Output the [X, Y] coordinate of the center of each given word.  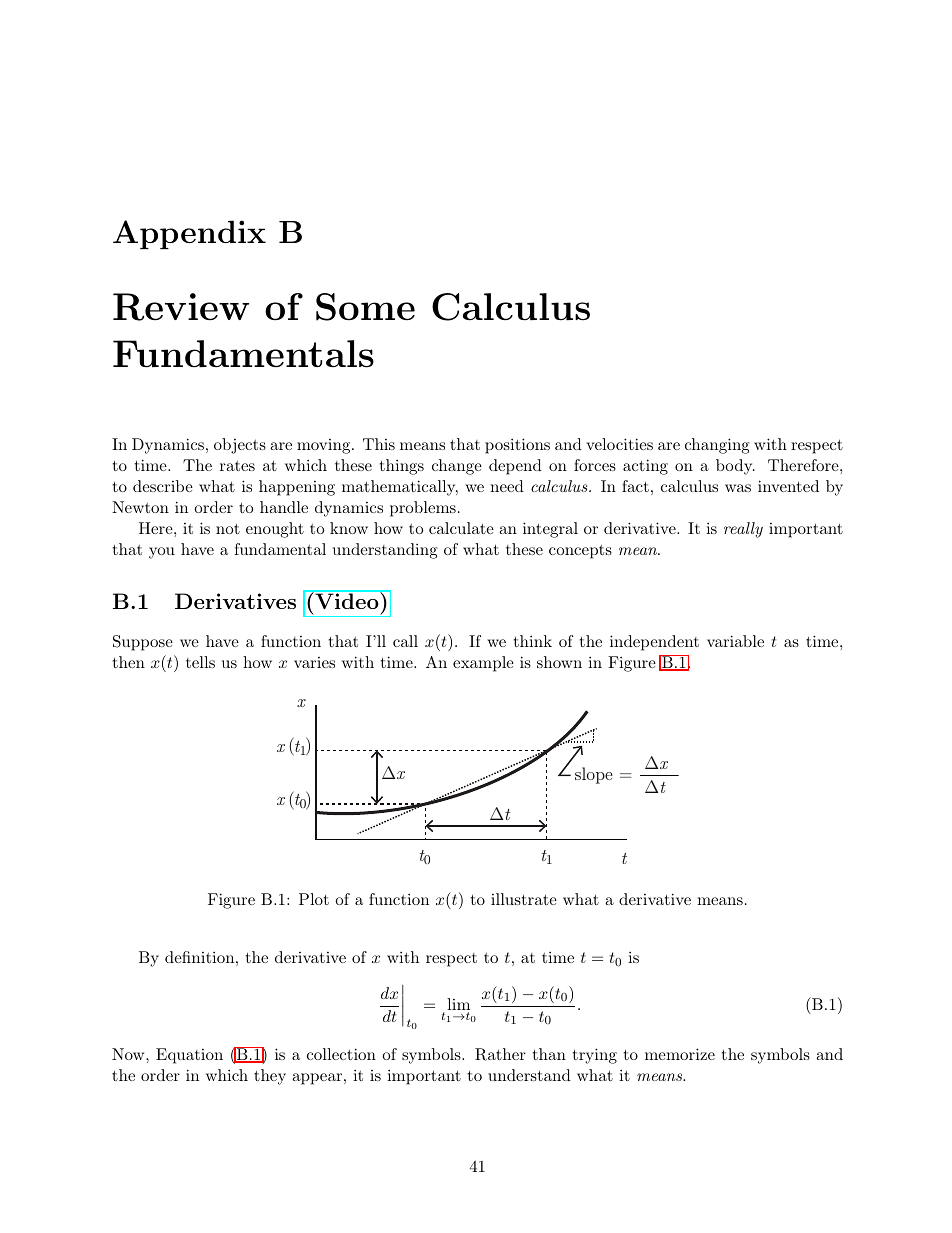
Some [365, 307]
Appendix [189, 235]
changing [717, 446]
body [735, 467]
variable [735, 641]
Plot [314, 899]
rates [237, 466]
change [457, 467]
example [483, 664]
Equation [189, 1056]
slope [594, 775]
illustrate [524, 899]
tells [200, 662]
